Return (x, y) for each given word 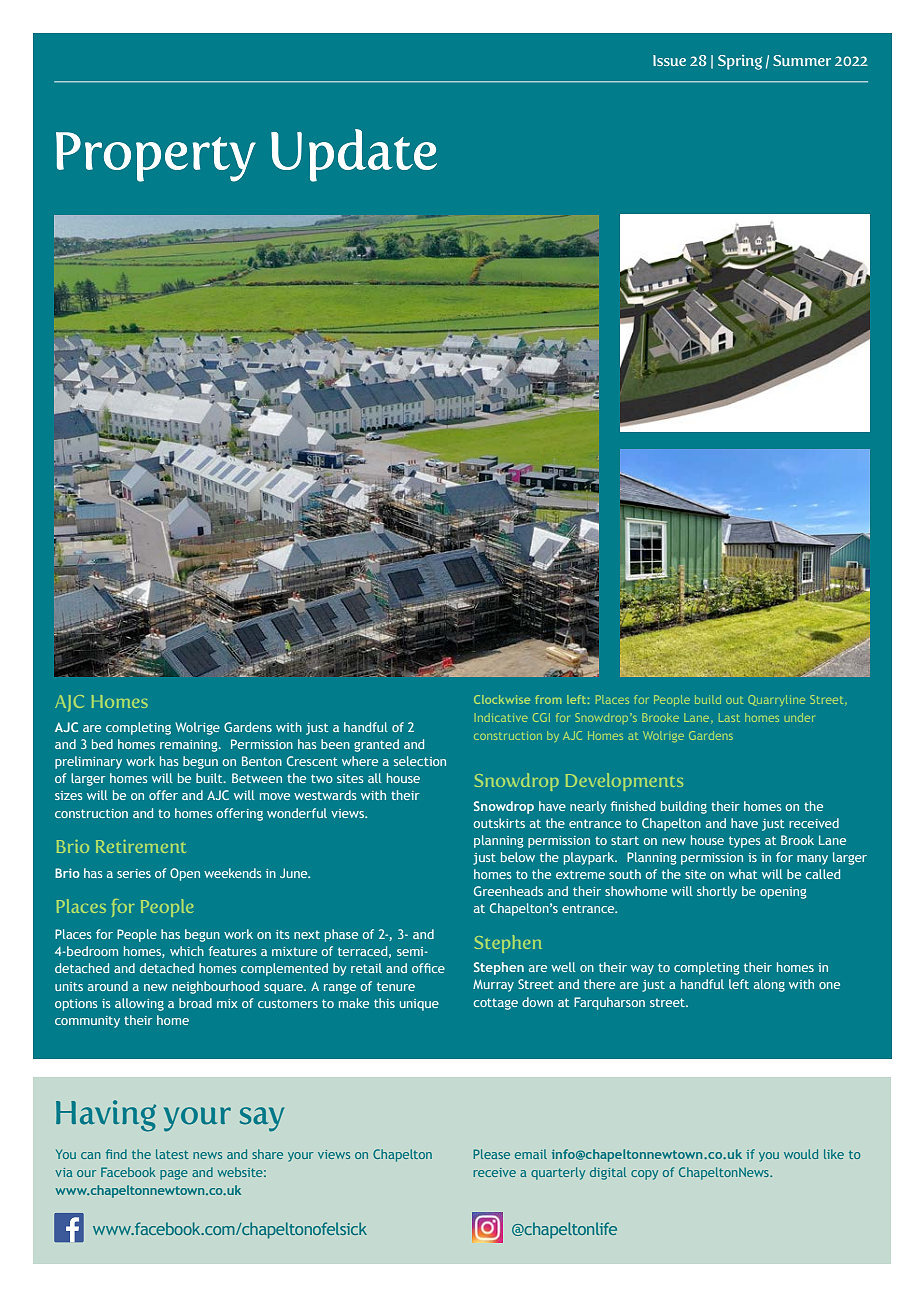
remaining (190, 746)
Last (729, 717)
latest (172, 1154)
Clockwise (502, 699)
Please (491, 1154)
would (801, 1154)
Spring (740, 62)
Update (354, 155)
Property (156, 157)
